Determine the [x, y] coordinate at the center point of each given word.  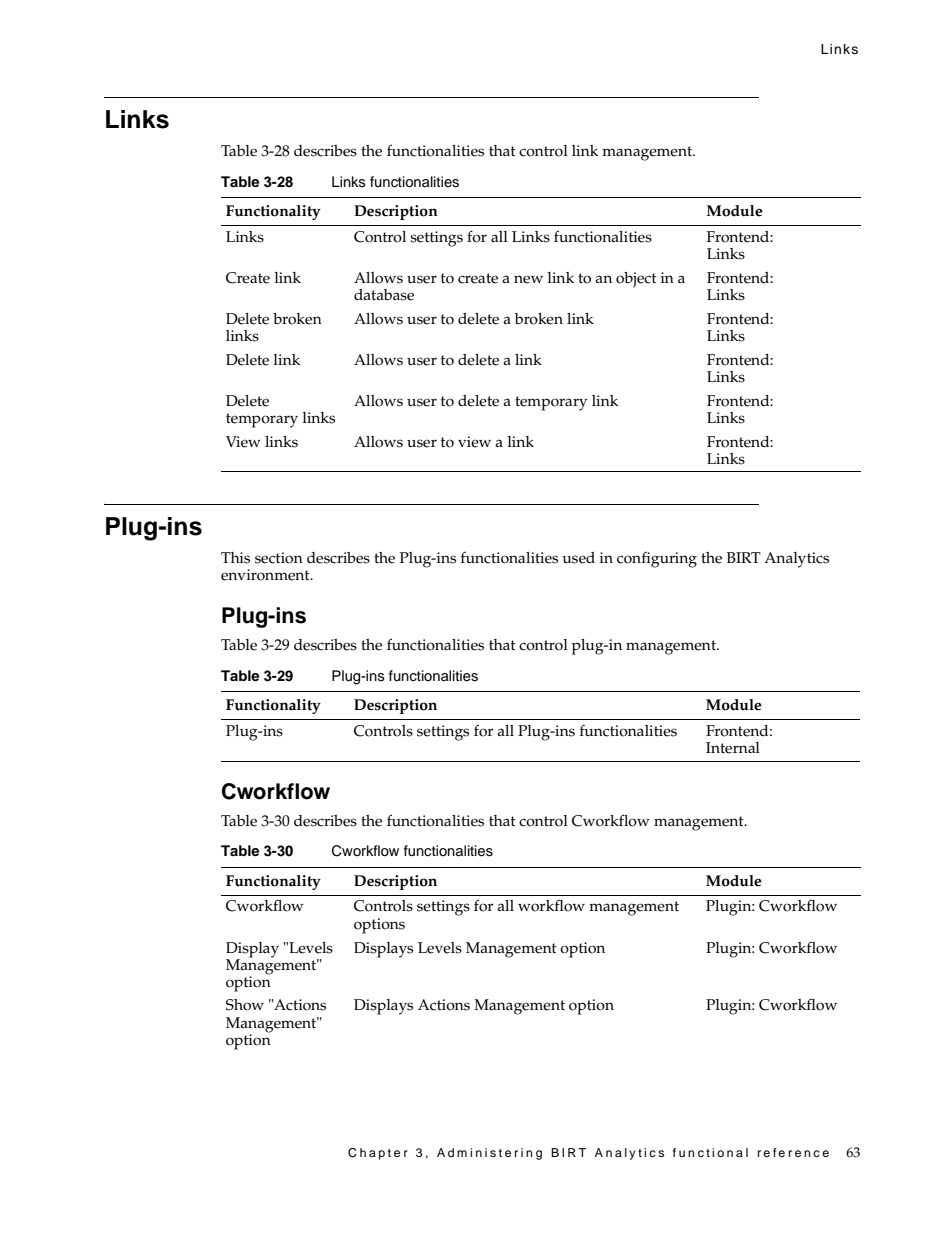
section [279, 558]
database [384, 295]
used [578, 558]
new [528, 279]
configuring [657, 560]
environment [266, 575]
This [235, 558]
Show [245, 1005]
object [636, 280]
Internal [733, 748]
